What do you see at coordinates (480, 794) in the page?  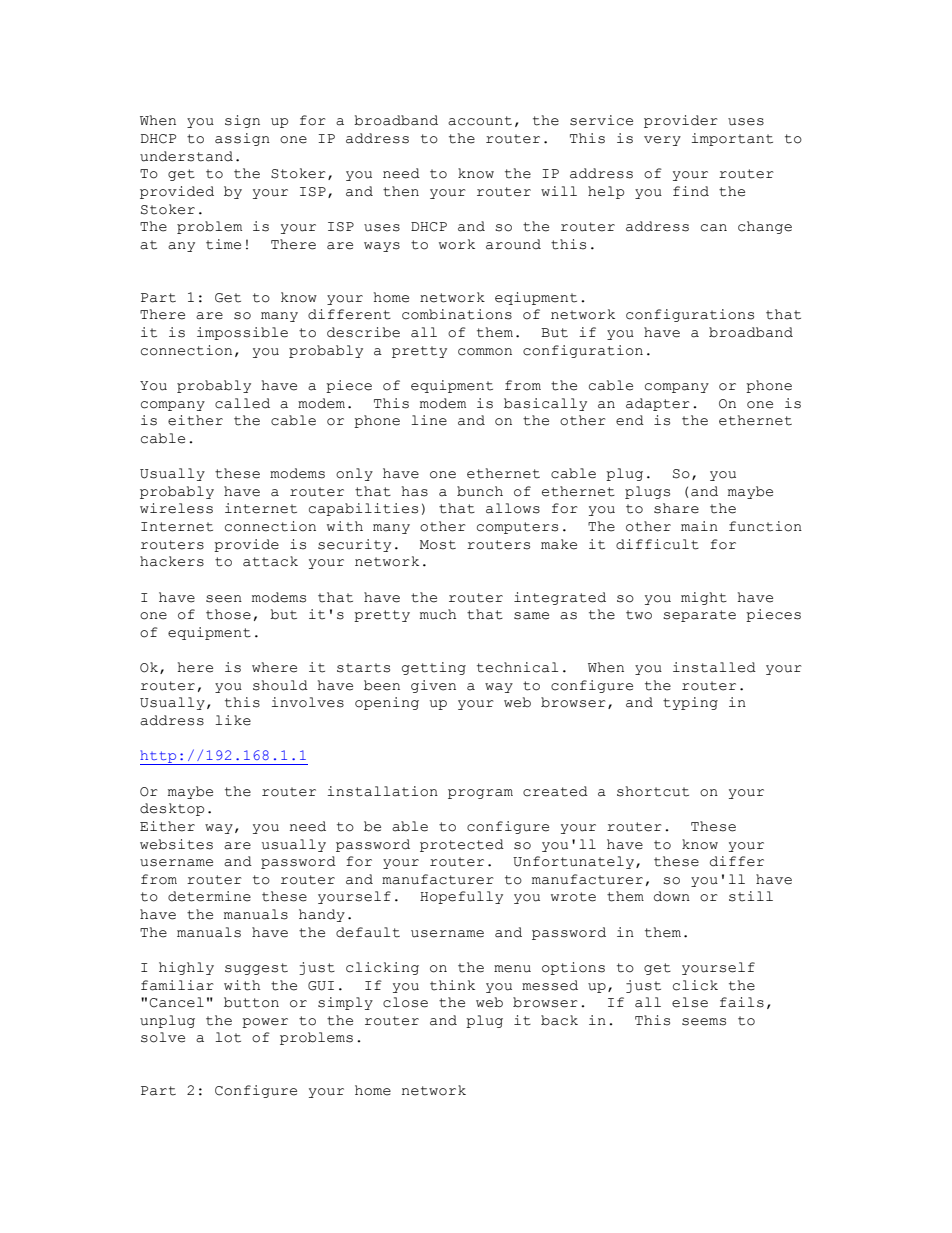 I see `program` at bounding box center [480, 794].
